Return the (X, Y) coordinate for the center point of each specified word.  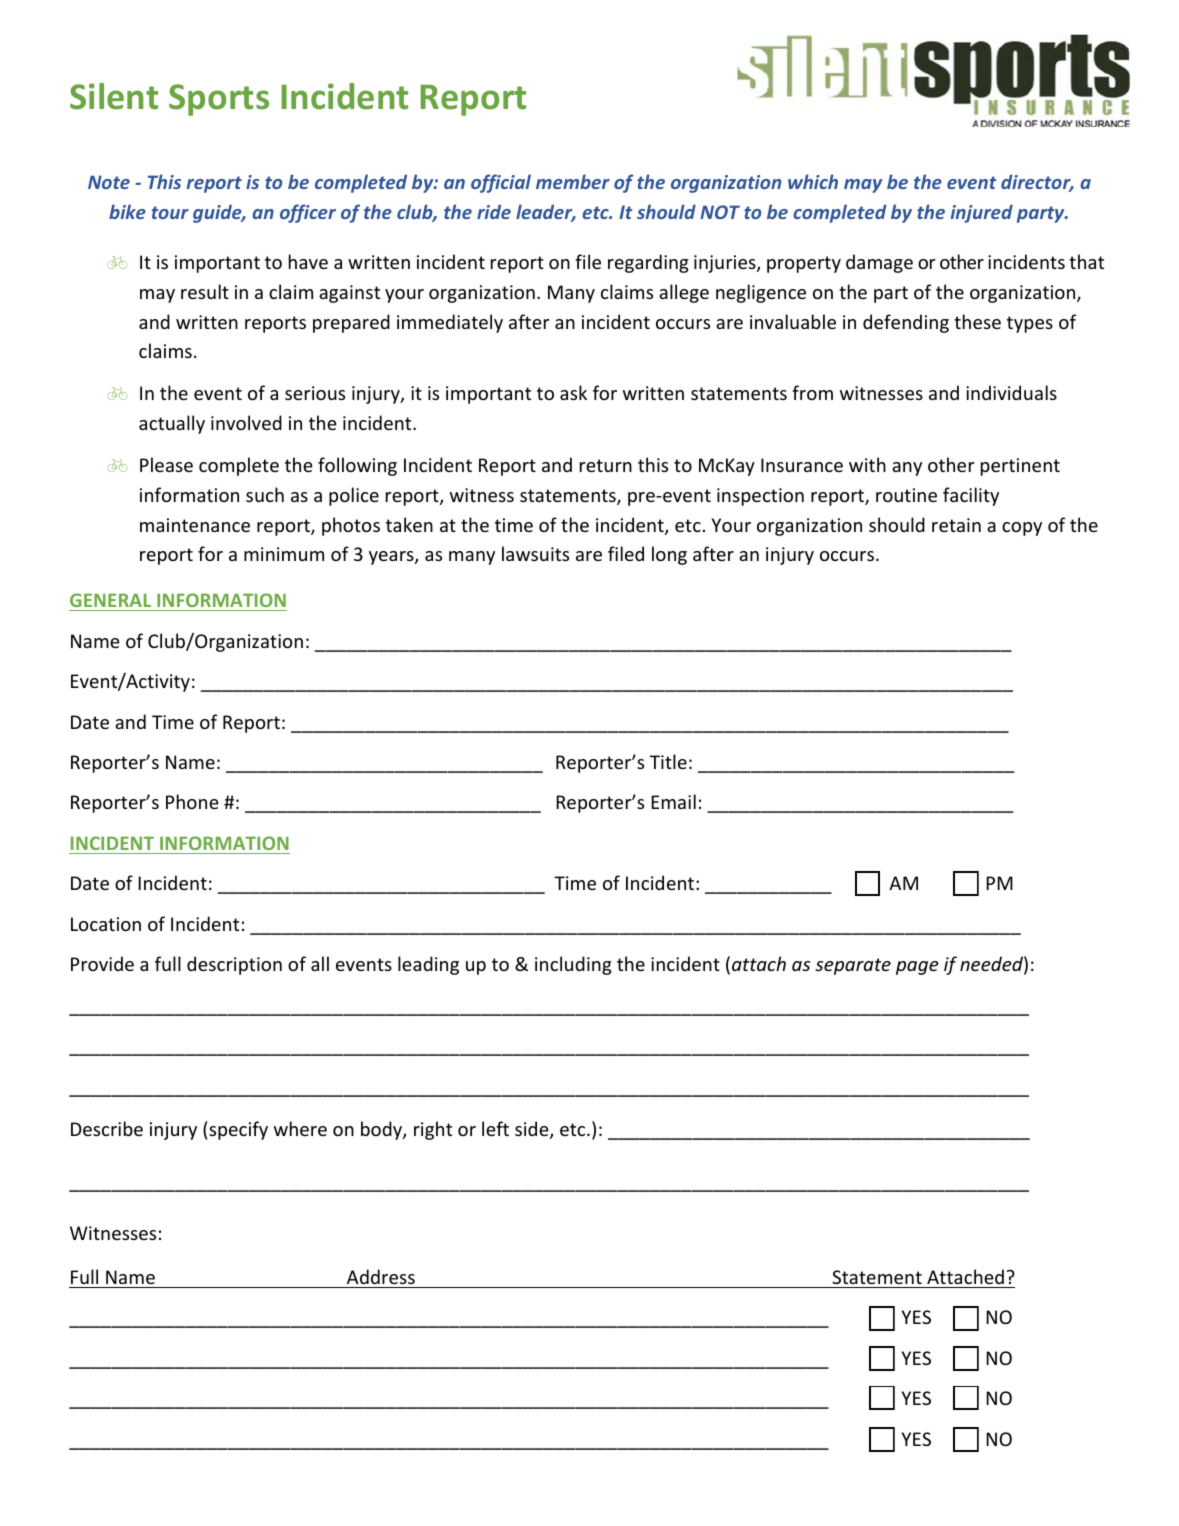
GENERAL (110, 600)
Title (668, 761)
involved (246, 422)
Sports (219, 100)
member (573, 181)
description (234, 965)
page (917, 968)
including (573, 965)
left (495, 1128)
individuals (1011, 392)
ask (573, 392)
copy (1022, 529)
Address (381, 1276)
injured (982, 213)
